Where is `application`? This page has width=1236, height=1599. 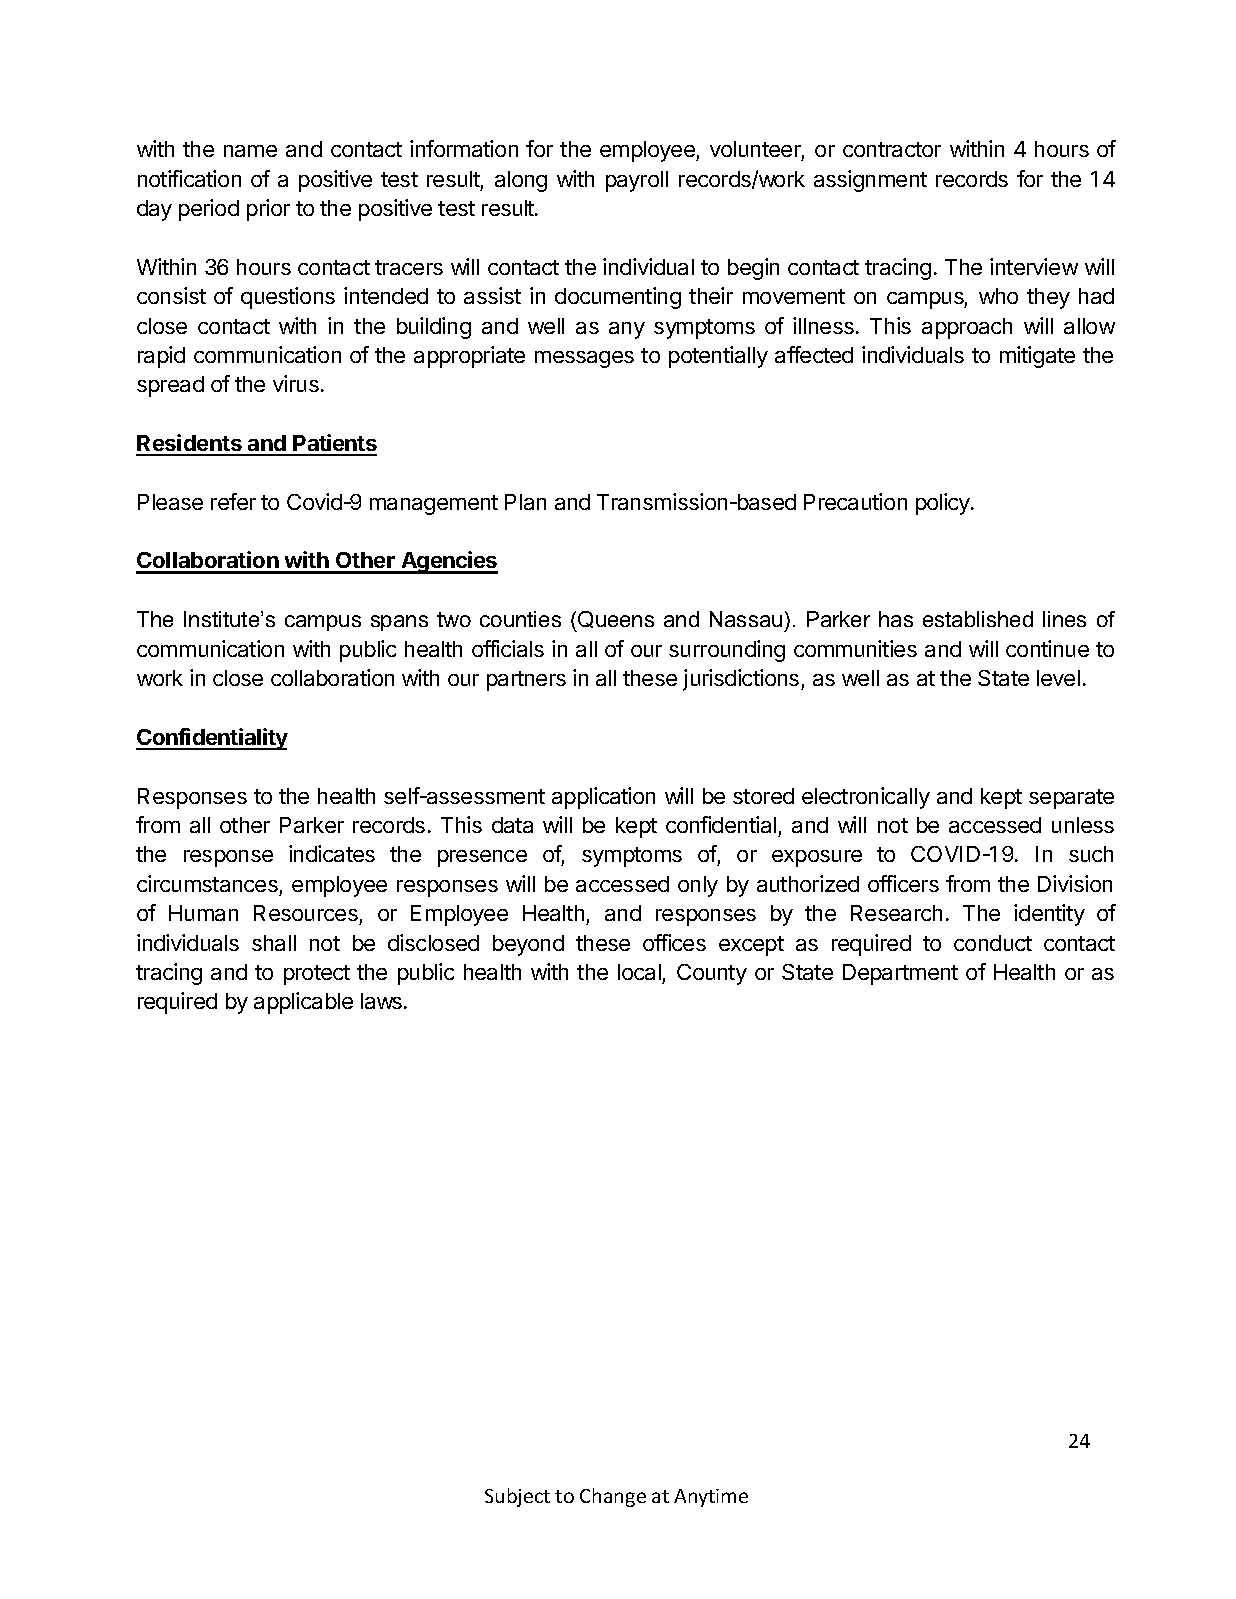 application is located at coordinates (603, 798).
